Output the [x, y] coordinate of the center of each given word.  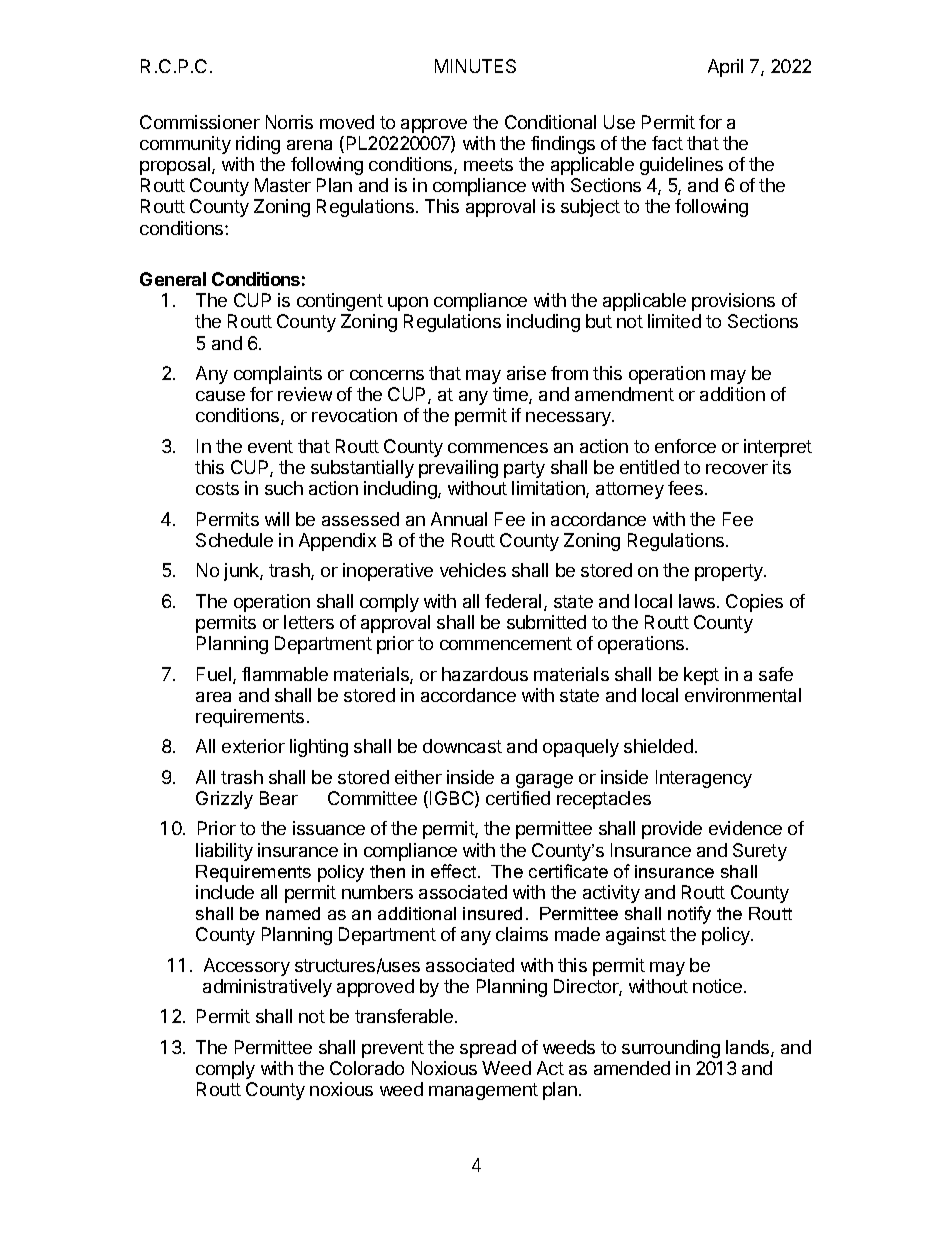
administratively [267, 988]
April [725, 68]
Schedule [234, 540]
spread [488, 1049]
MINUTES [475, 66]
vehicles [473, 570]
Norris [289, 122]
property [730, 572]
